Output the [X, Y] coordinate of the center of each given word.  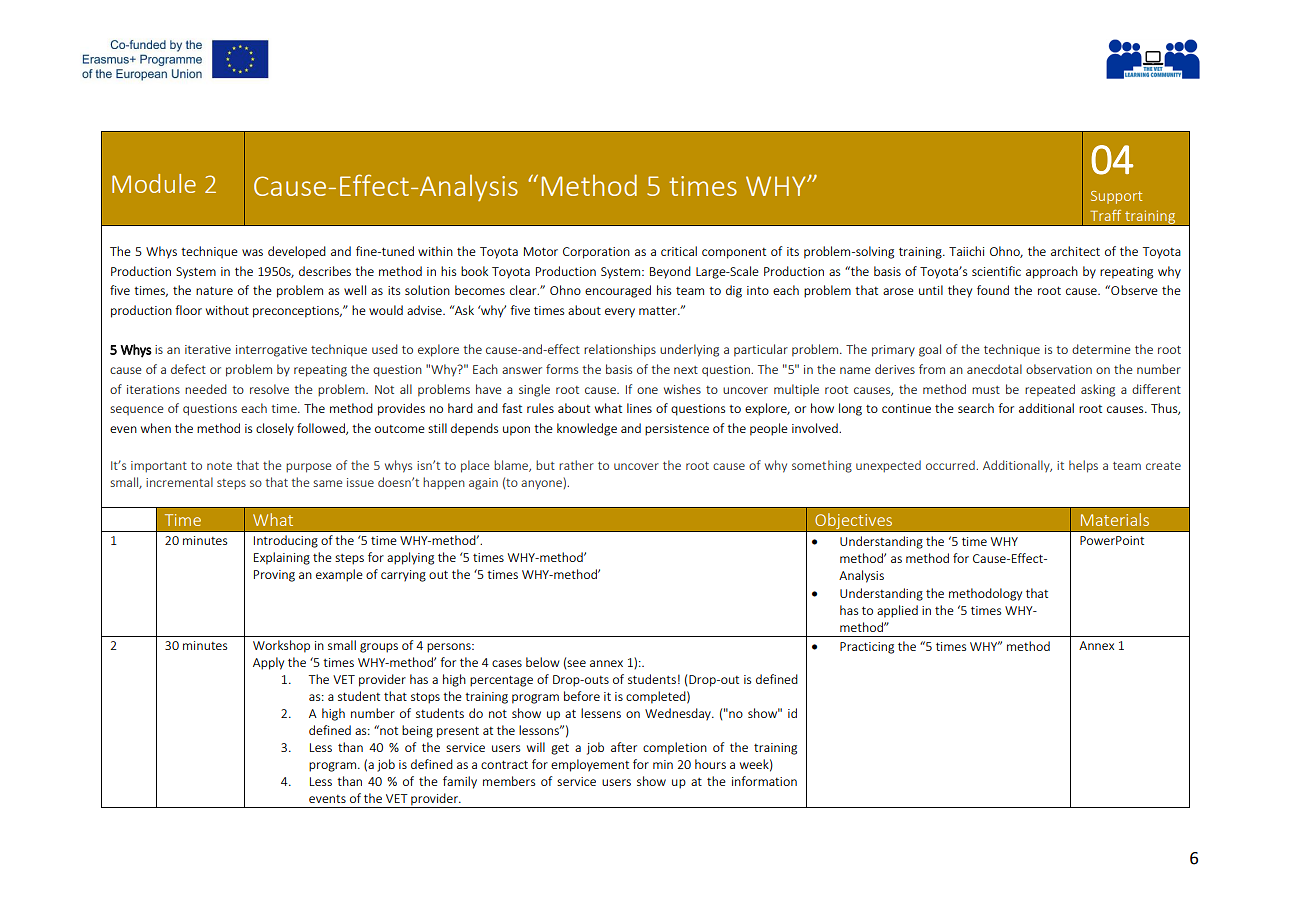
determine [1101, 349]
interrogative [271, 351]
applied [897, 611]
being [417, 731]
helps [1083, 466]
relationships [620, 350]
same [327, 483]
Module [154, 183]
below [543, 662]
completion [675, 748]
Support [1116, 197]
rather [576, 465]
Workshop [281, 646]
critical [679, 251]
